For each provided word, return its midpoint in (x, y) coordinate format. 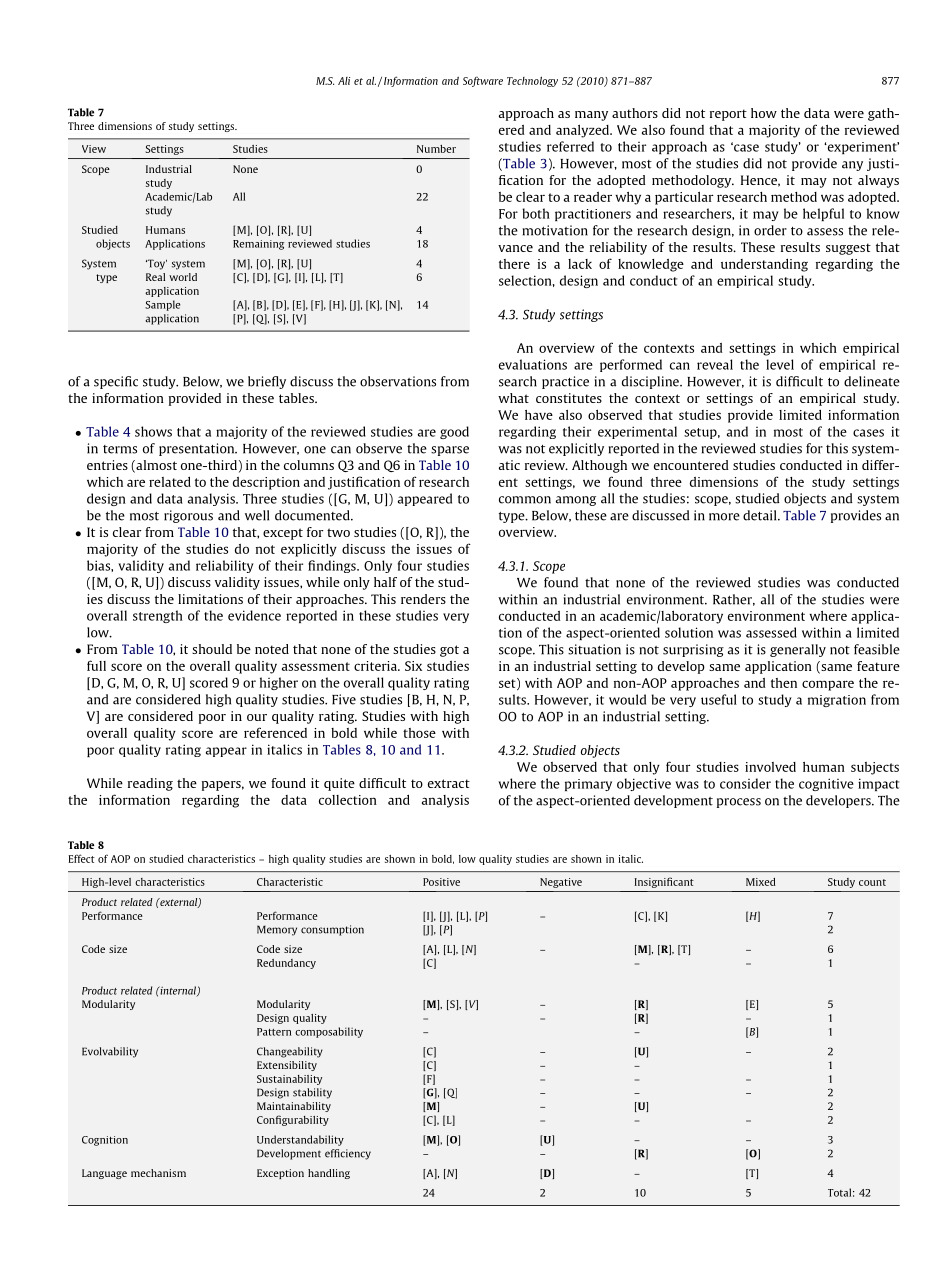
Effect (81, 858)
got (449, 651)
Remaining (258, 245)
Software (483, 81)
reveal (715, 364)
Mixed (761, 882)
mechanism (158, 1173)
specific (116, 382)
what (513, 398)
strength (158, 616)
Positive (441, 882)
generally (798, 650)
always (878, 181)
